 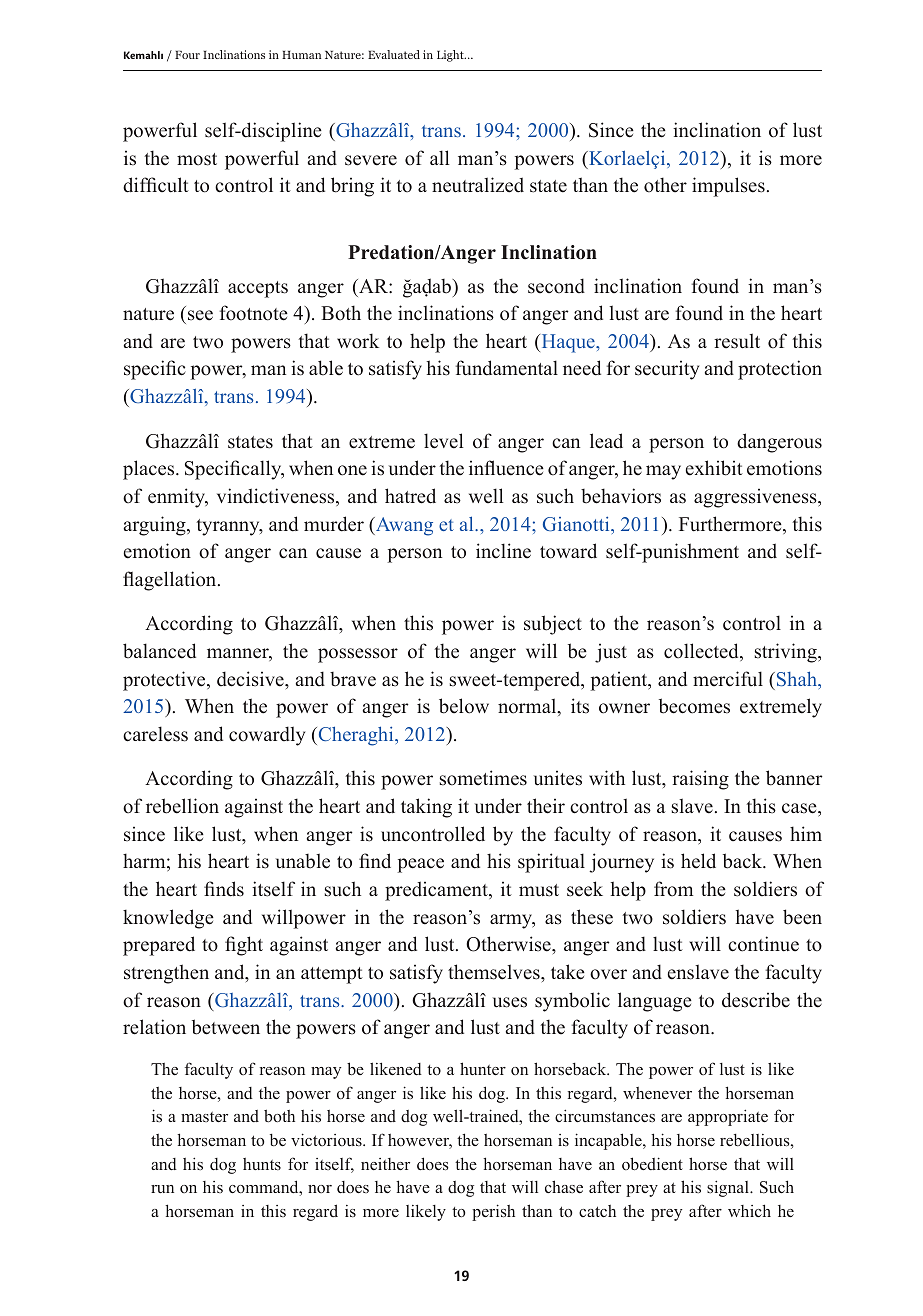 What do you see at coordinates (702, 652) in the image?
I see `collected` at bounding box center [702, 652].
